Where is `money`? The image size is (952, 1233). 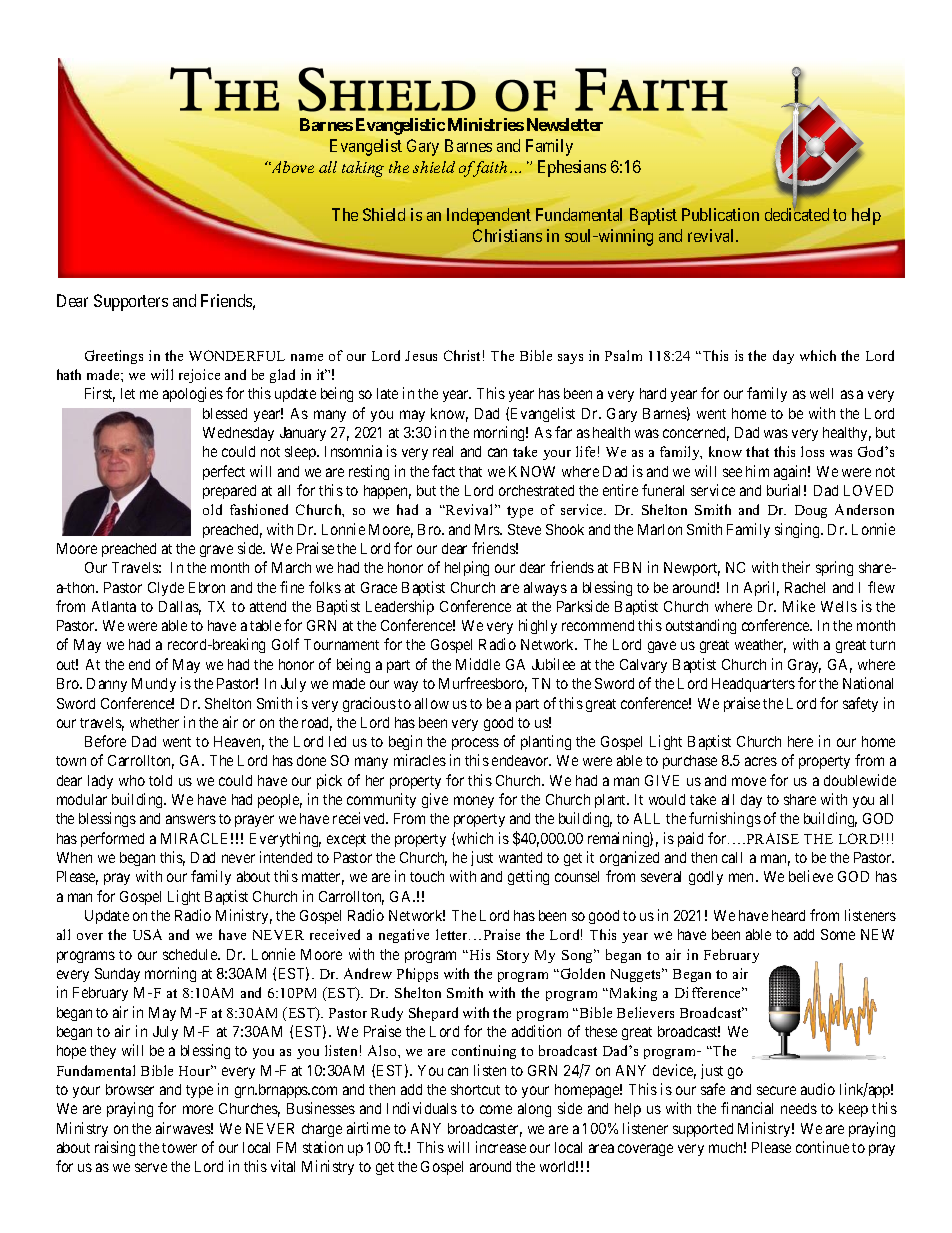 money is located at coordinates (474, 802).
